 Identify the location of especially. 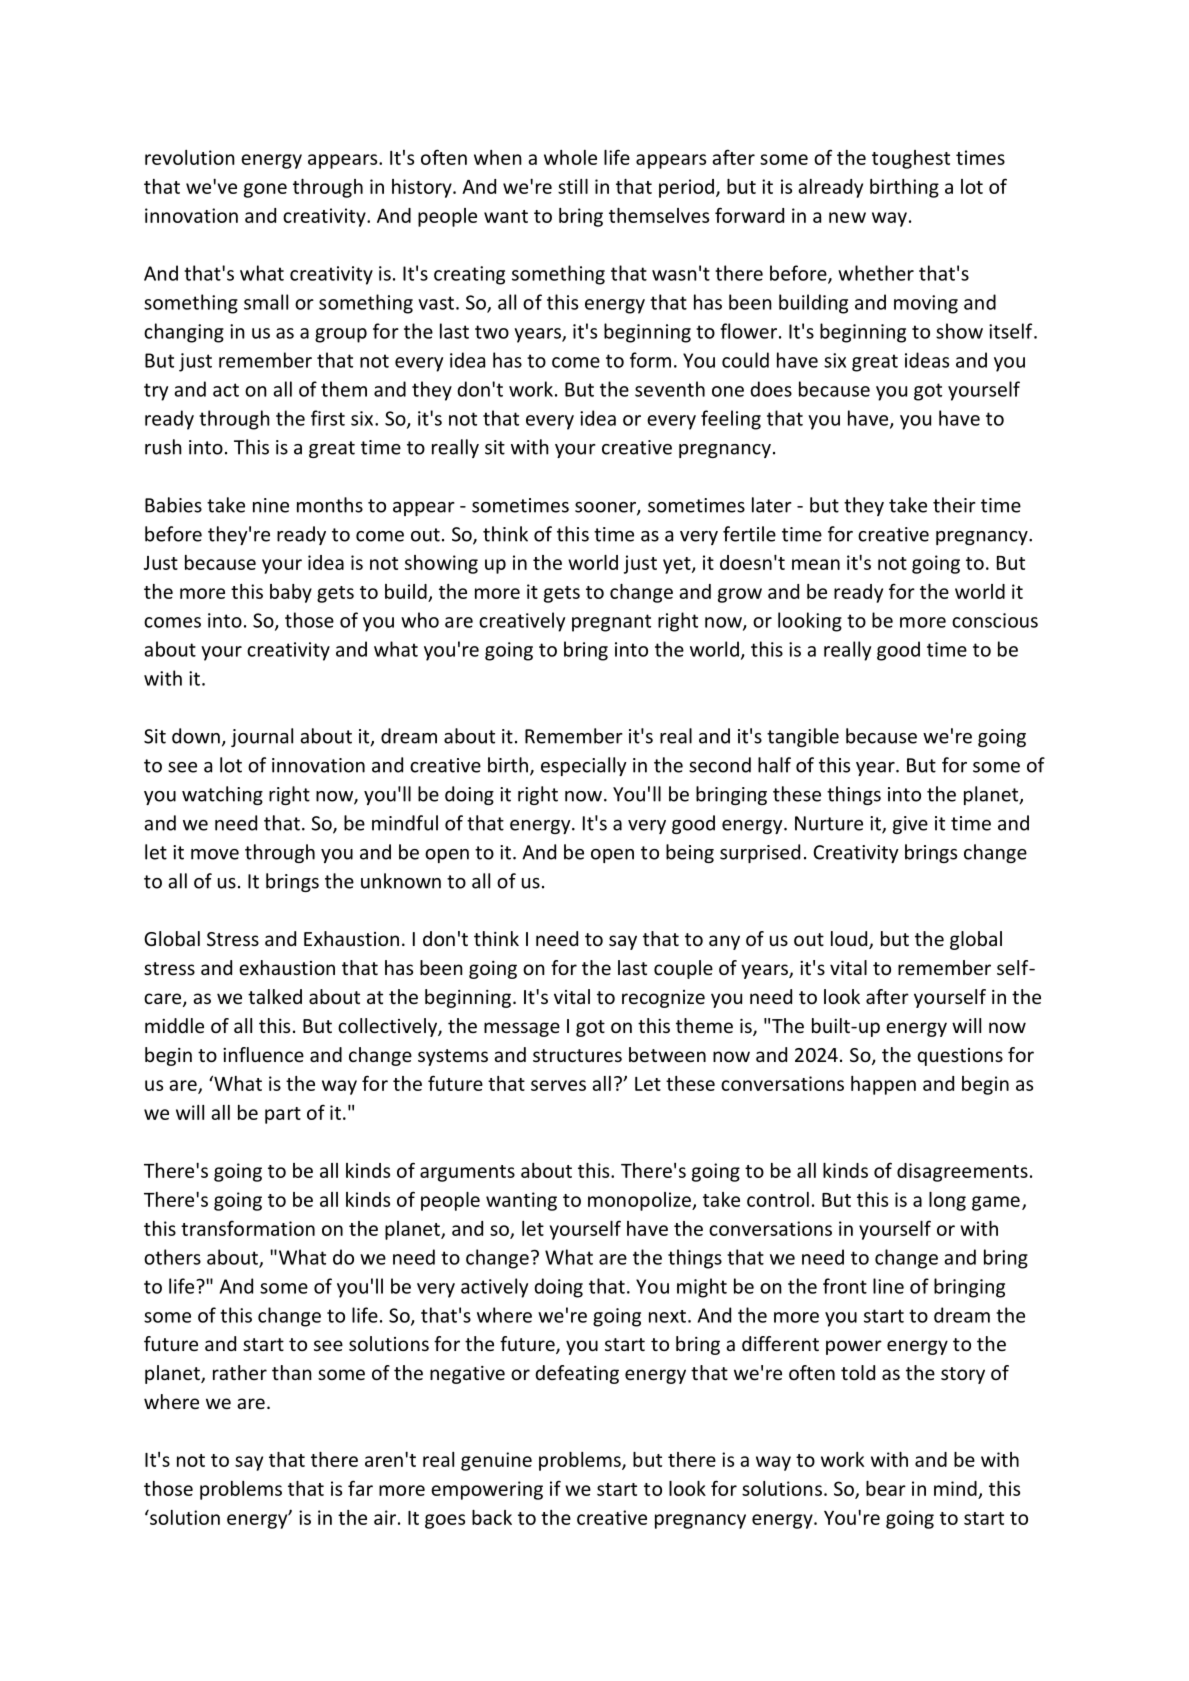
(584, 766).
